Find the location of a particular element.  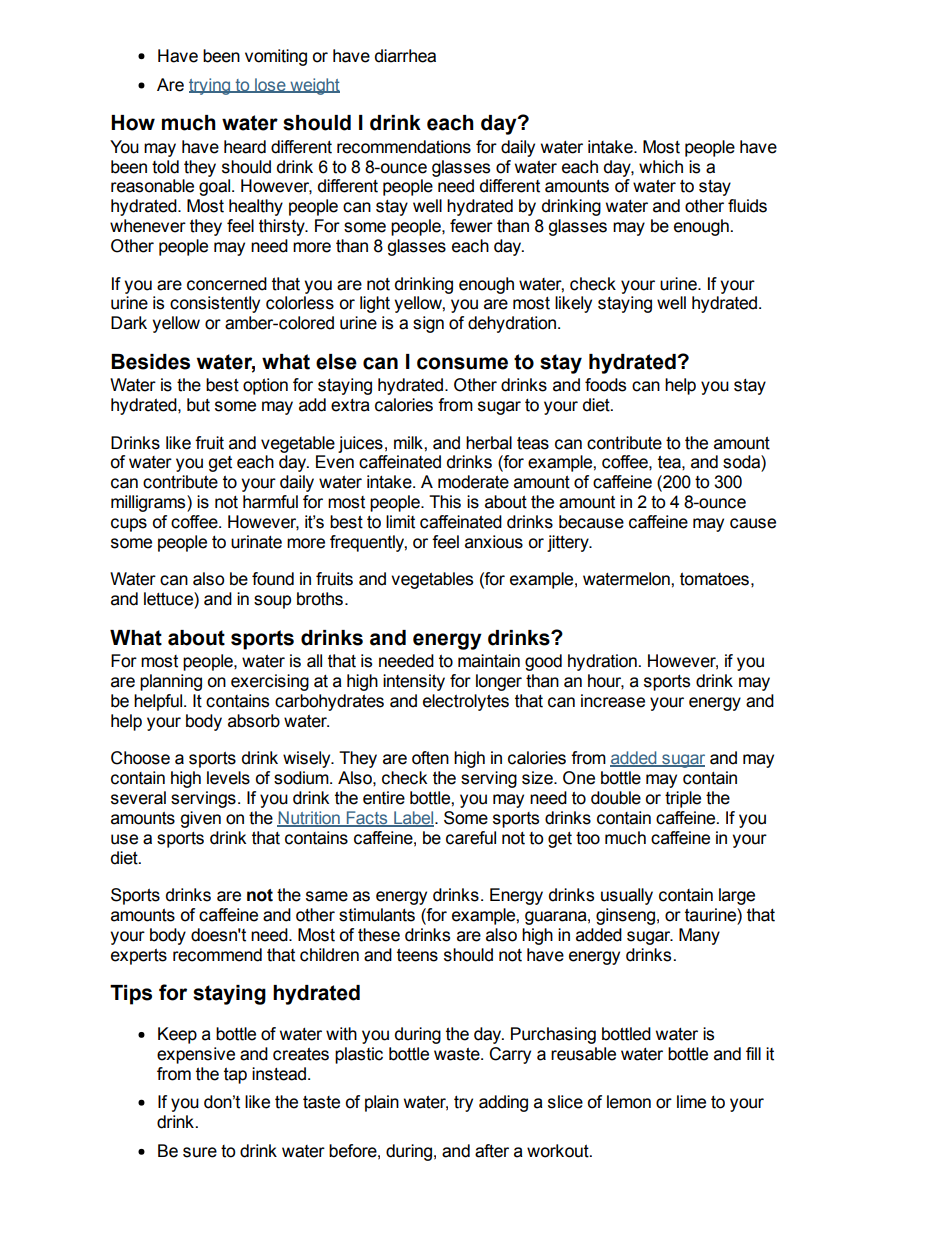

increase is located at coordinates (613, 701).
